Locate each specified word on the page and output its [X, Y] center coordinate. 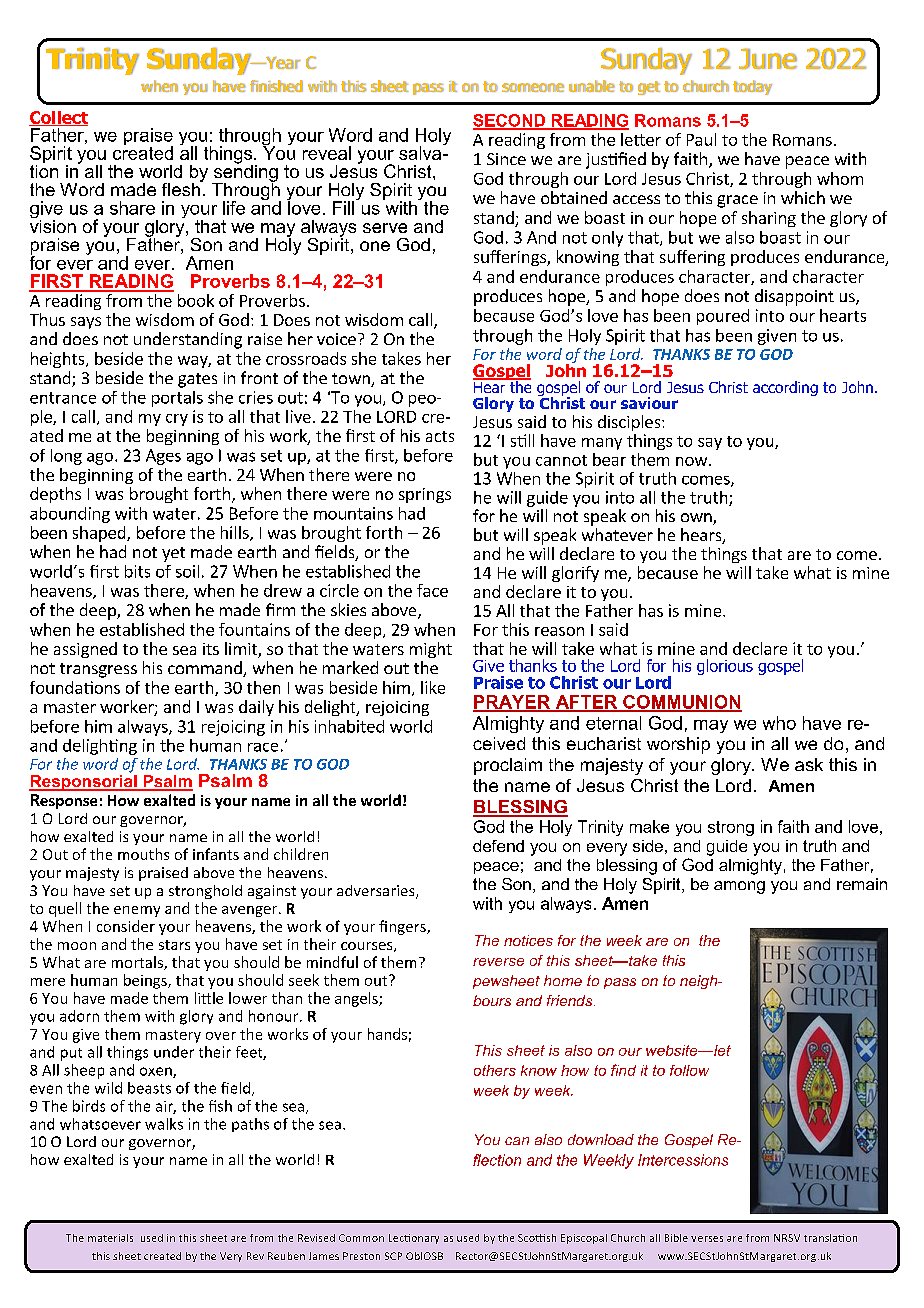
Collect [58, 118]
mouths [143, 854]
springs [425, 495]
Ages [163, 457]
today [752, 87]
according [785, 388]
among [739, 887]
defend [498, 846]
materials [110, 1238]
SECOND [510, 121]
